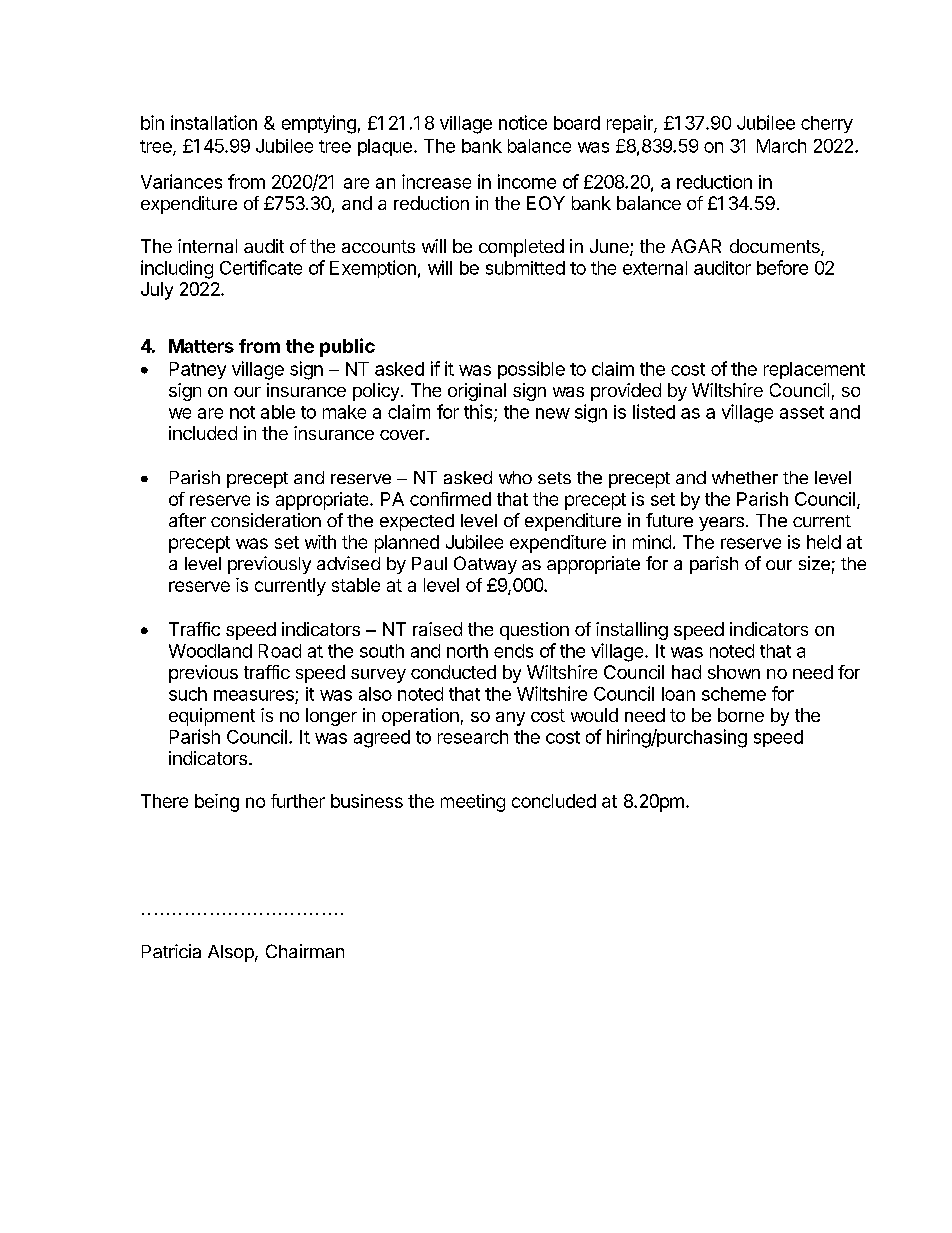 This page has height=1233, width=952. Describe the element at coordinates (523, 122) in the page. I see `notice` at that location.
